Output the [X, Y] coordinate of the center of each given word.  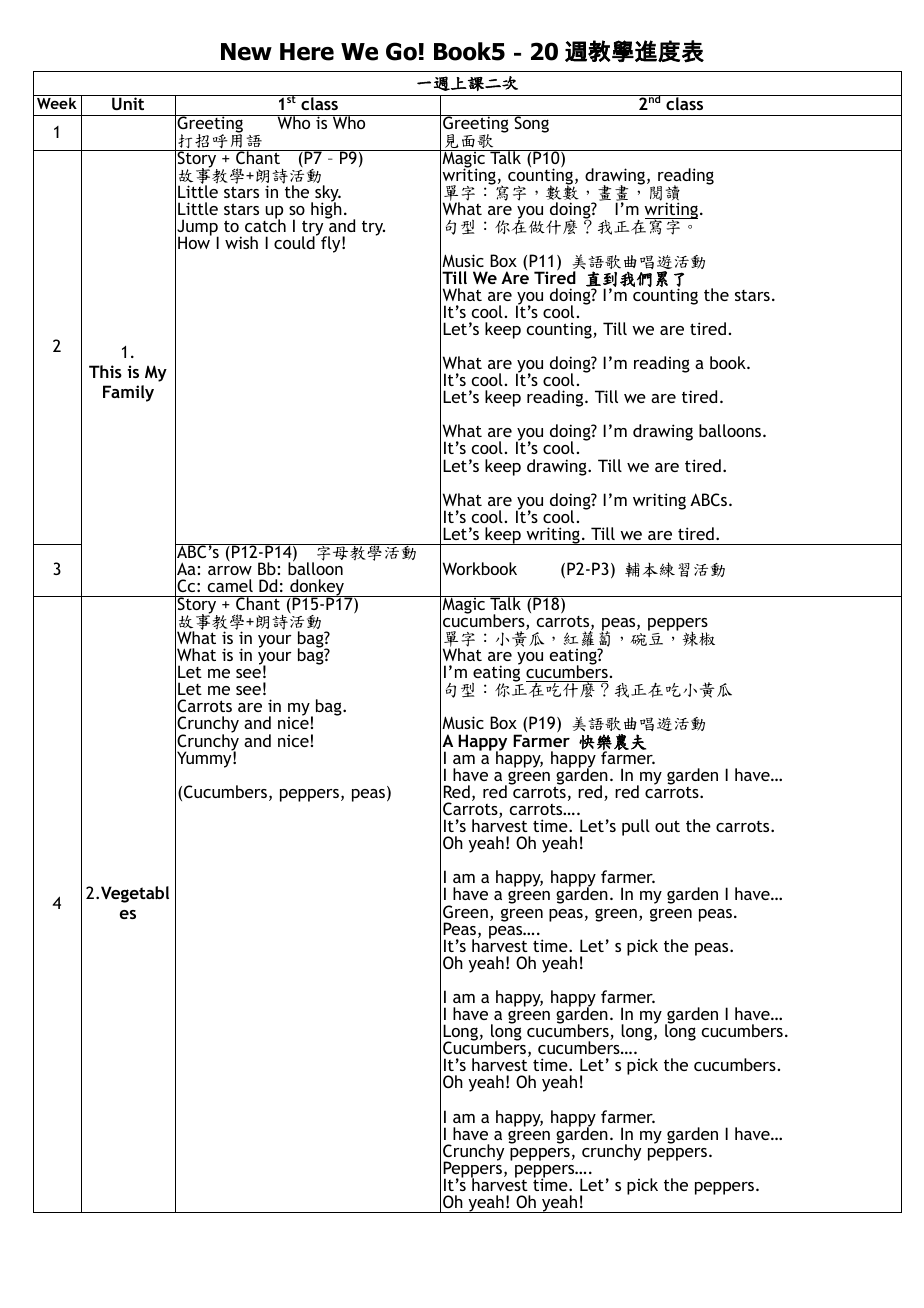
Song [531, 124]
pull [636, 827]
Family [128, 393]
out [667, 826]
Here [307, 52]
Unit [128, 102]
